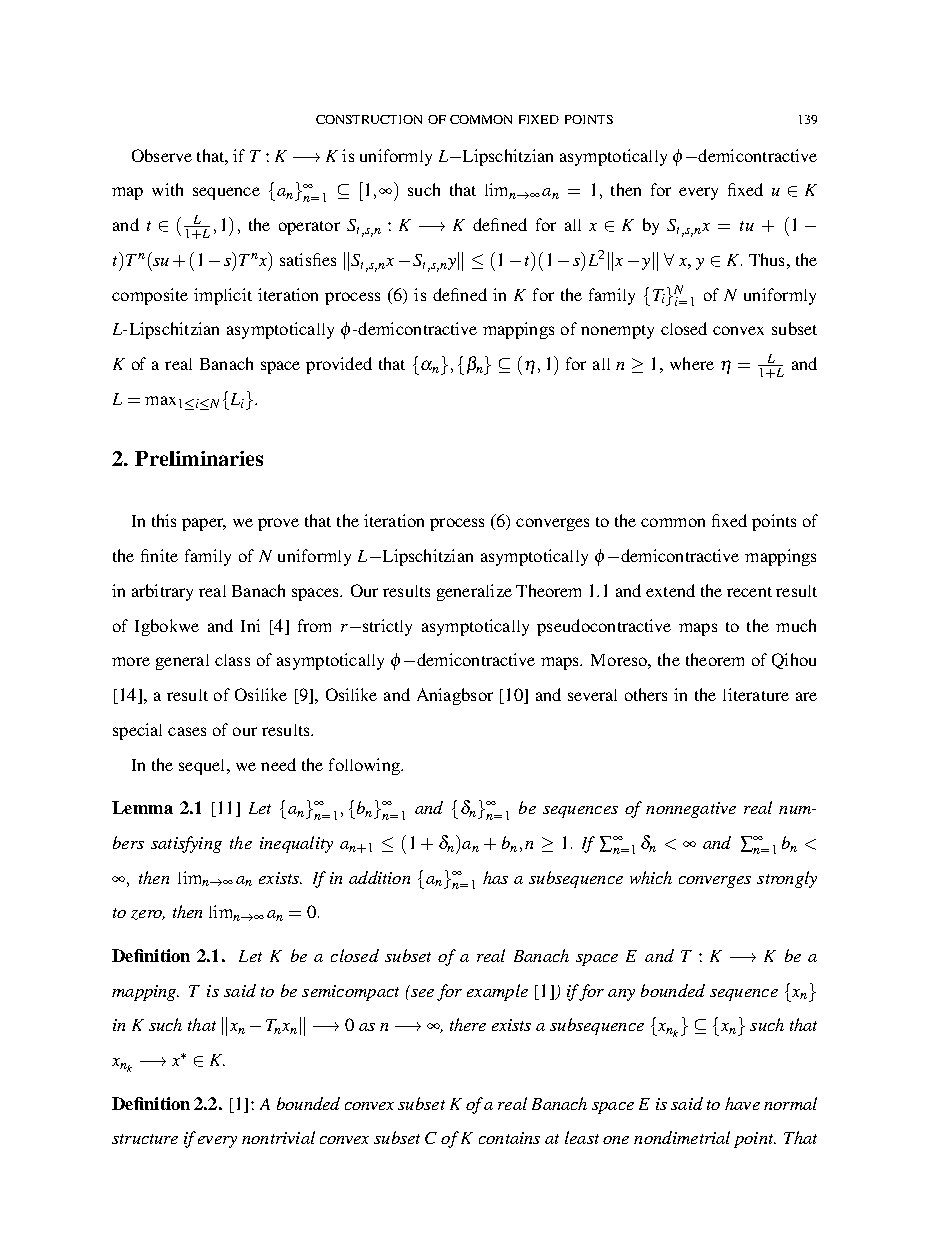 This page has height=1233, width=952. What do you see at coordinates (278, 1137) in the page?
I see `nontrivial` at bounding box center [278, 1137].
